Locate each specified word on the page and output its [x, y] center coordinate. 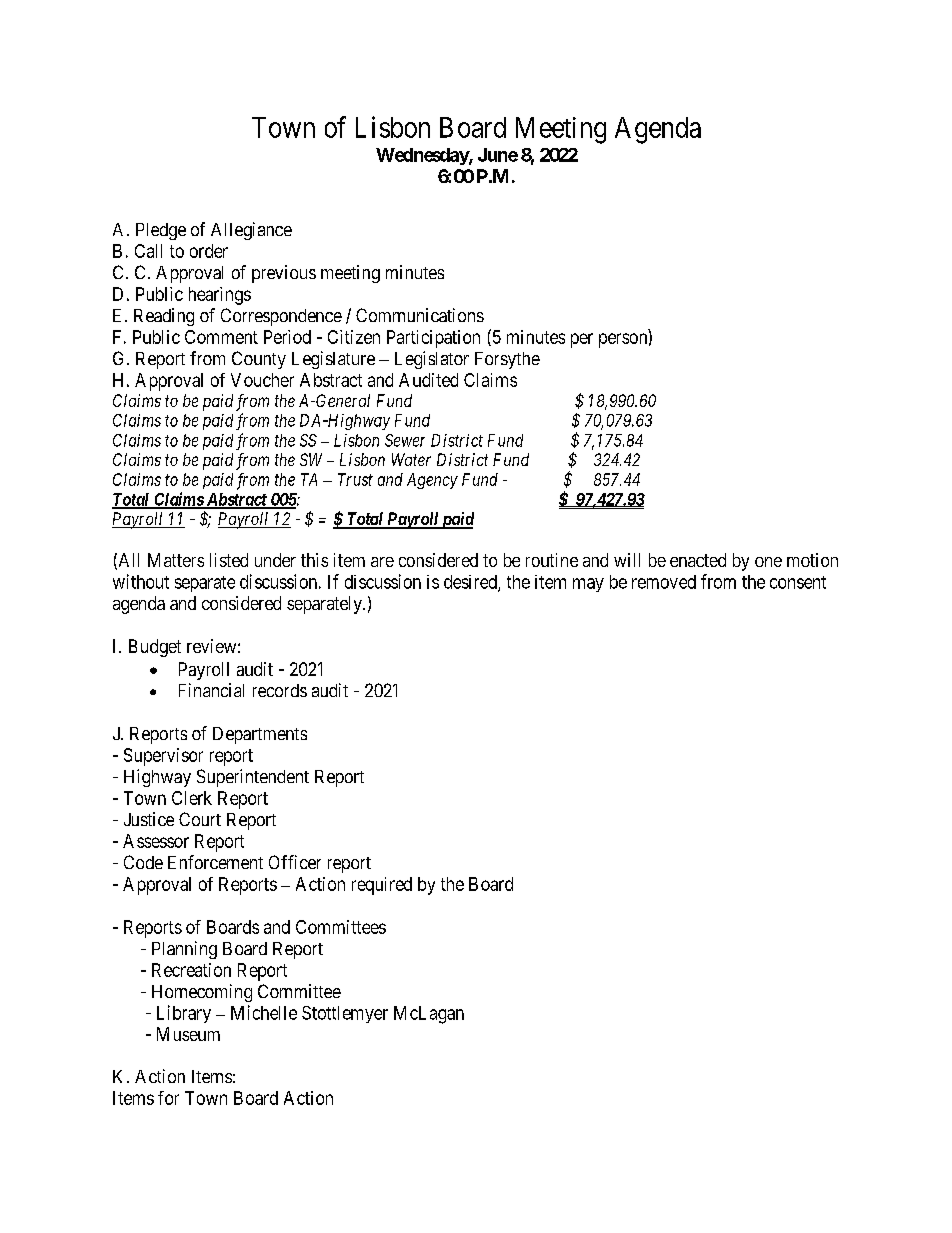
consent [798, 582]
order [209, 251]
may [588, 585]
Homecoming [202, 993]
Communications [420, 315]
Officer [295, 862]
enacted [698, 560]
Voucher [262, 380]
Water [411, 459]
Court [200, 819]
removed [664, 582]
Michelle [264, 1012]
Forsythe [507, 360]
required [382, 886]
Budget [155, 648]
